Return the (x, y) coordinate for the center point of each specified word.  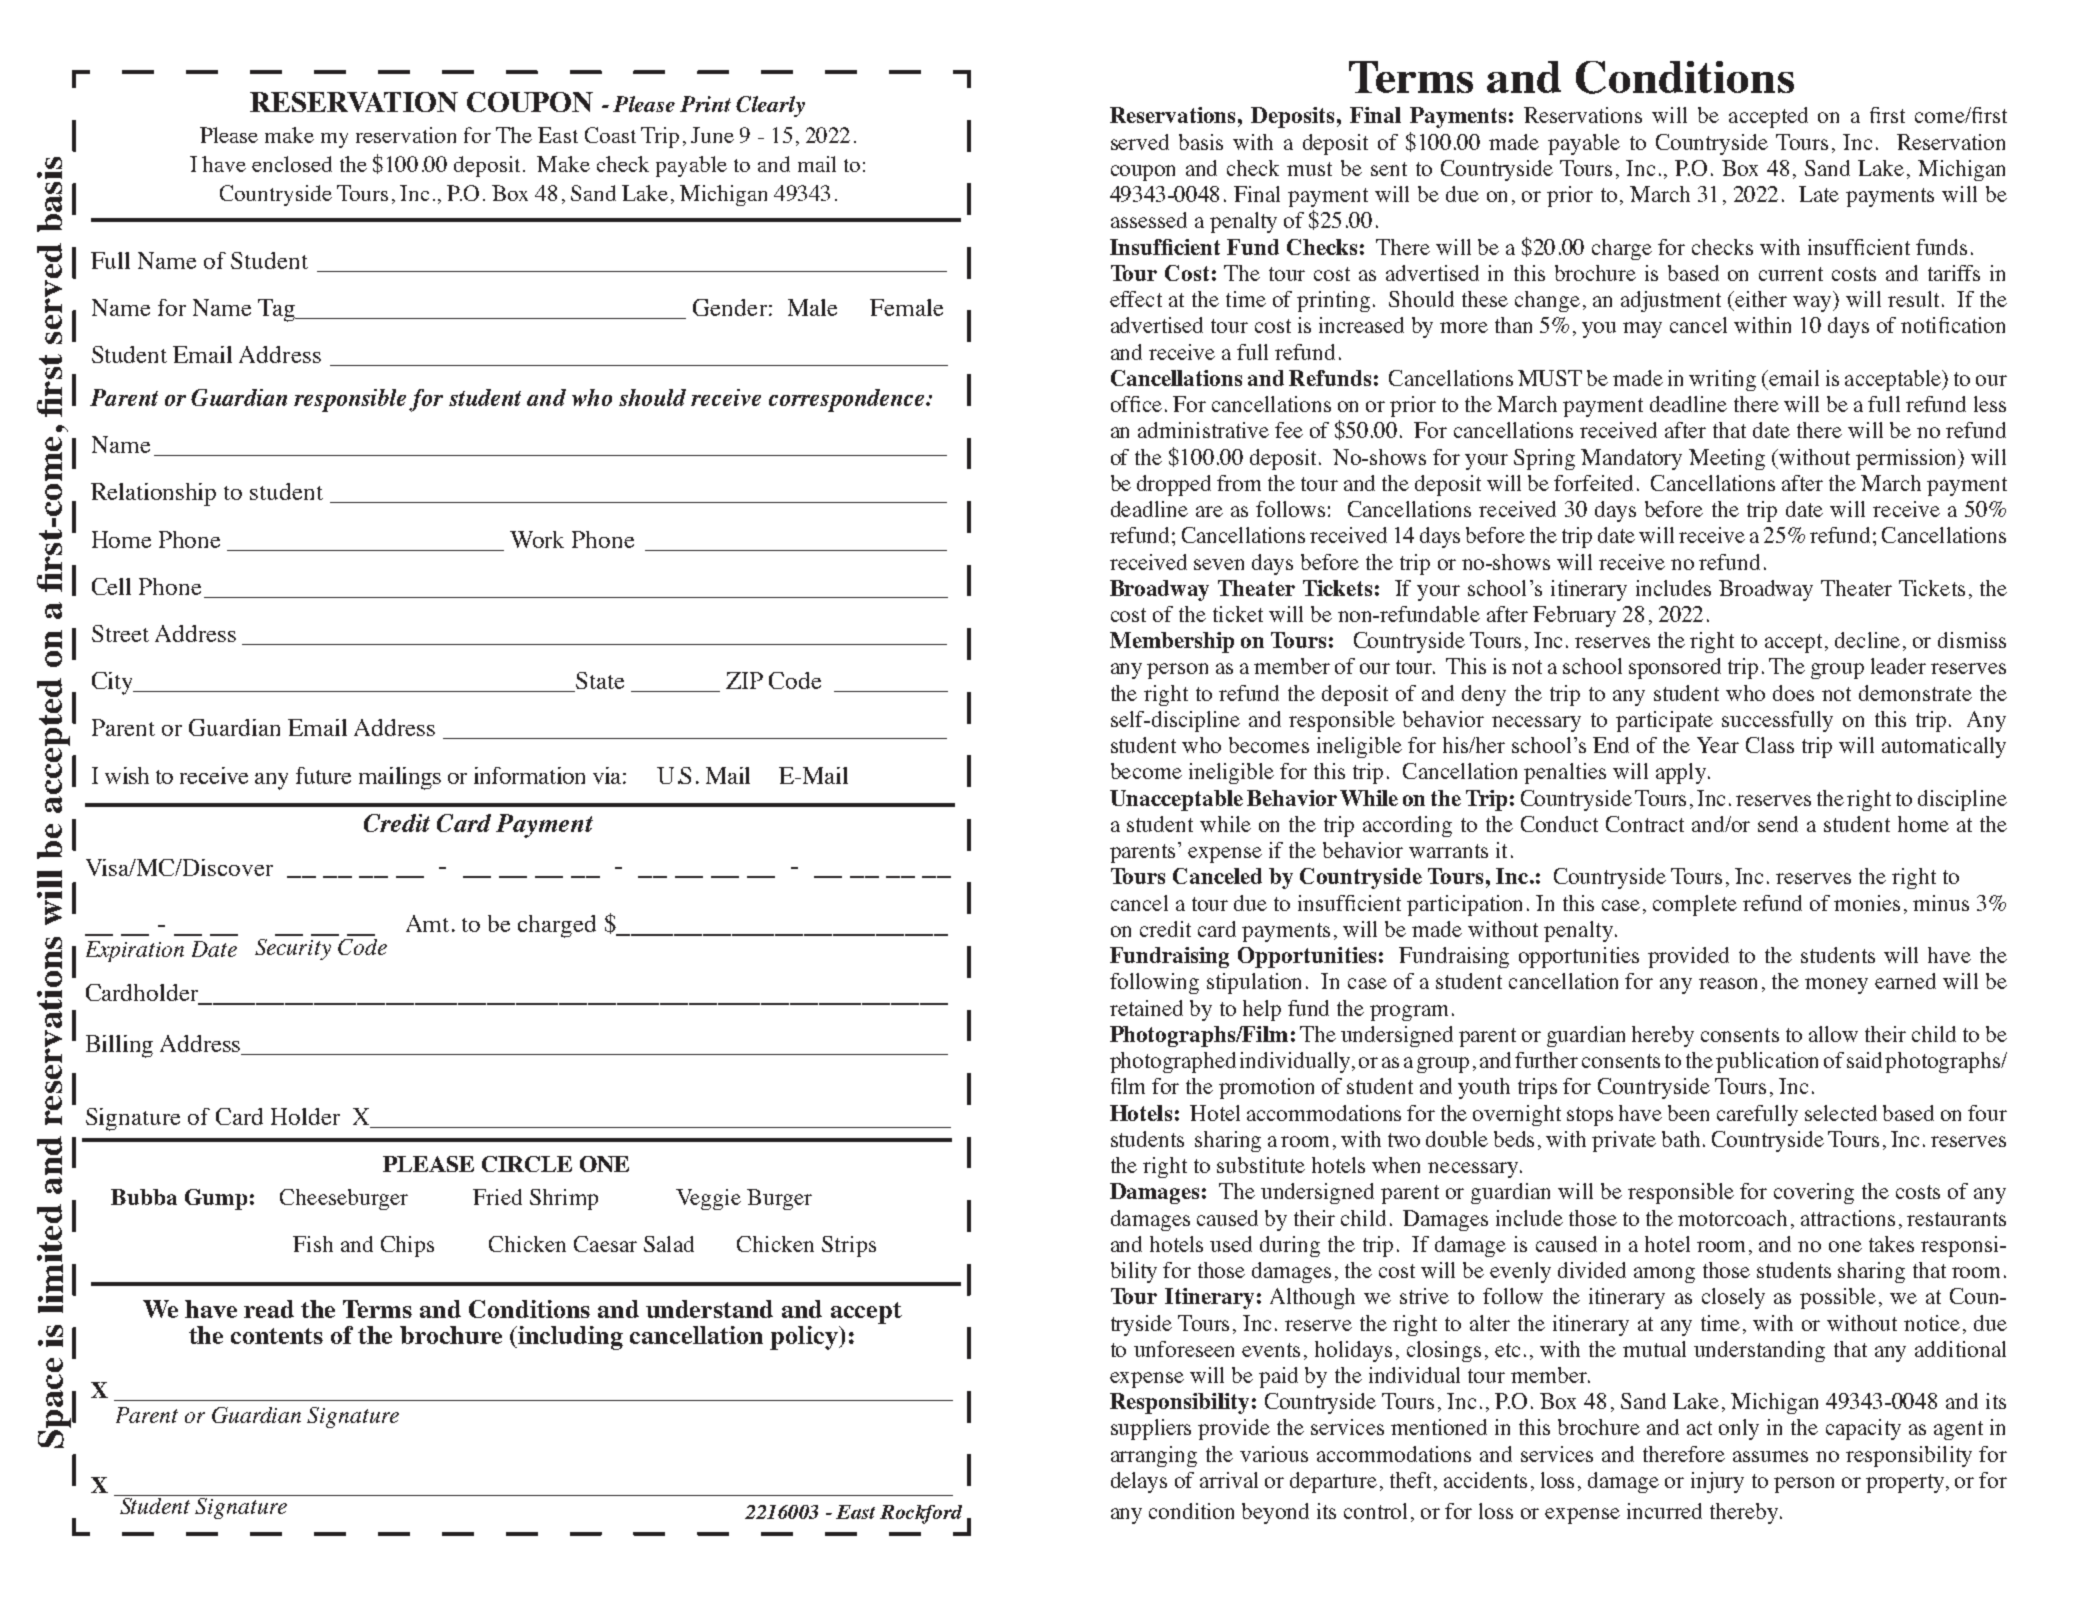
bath (1681, 1139)
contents (277, 1336)
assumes (1770, 1456)
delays (1139, 1482)
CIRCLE (527, 1164)
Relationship (153, 494)
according (1407, 826)
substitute (1261, 1165)
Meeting (1727, 459)
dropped (1174, 485)
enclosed (292, 164)
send (1778, 824)
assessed (1149, 220)
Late (1819, 194)
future (323, 775)
